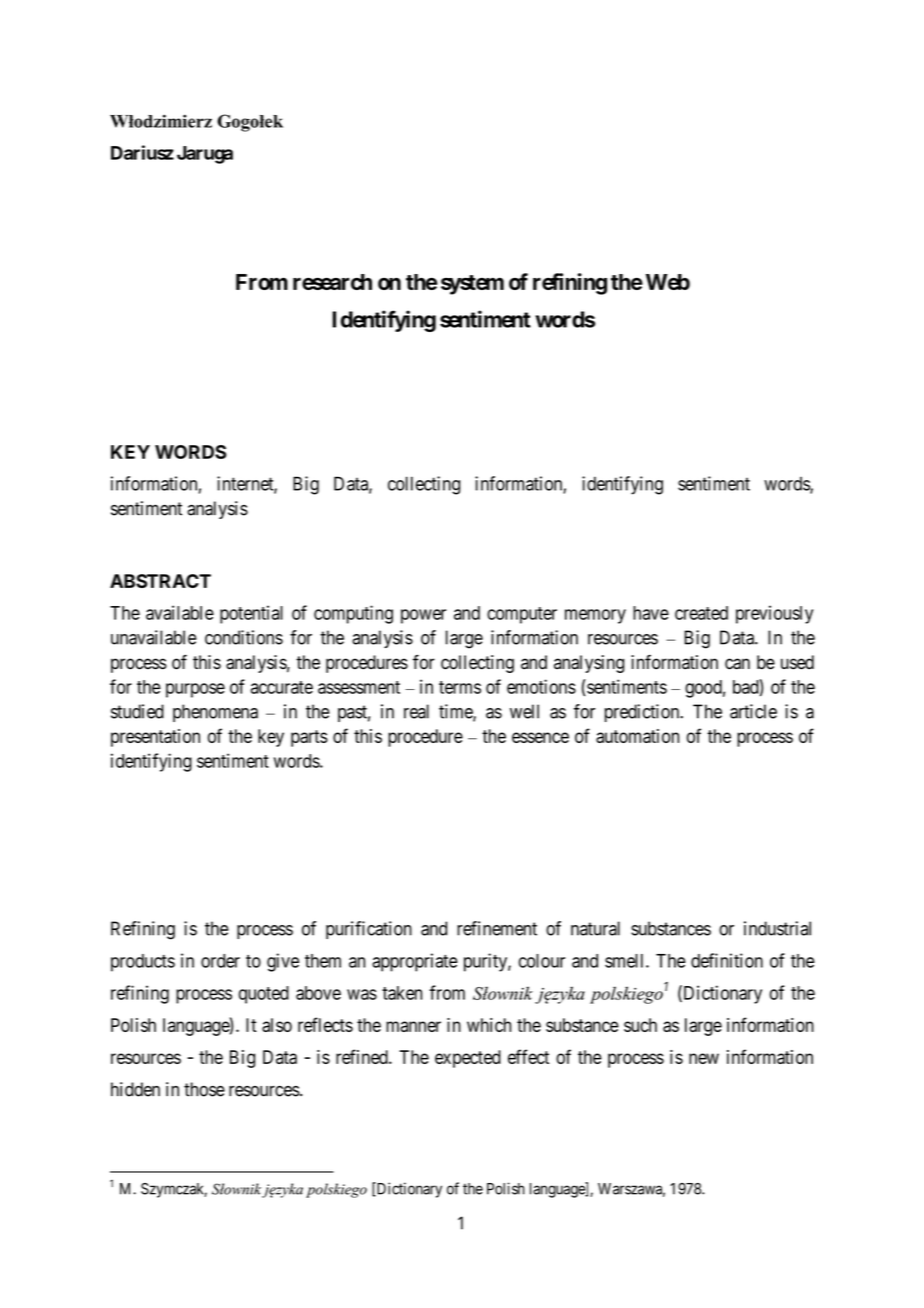  Describe the element at coordinates (204, 1089) in the document. I see `those` at that location.
